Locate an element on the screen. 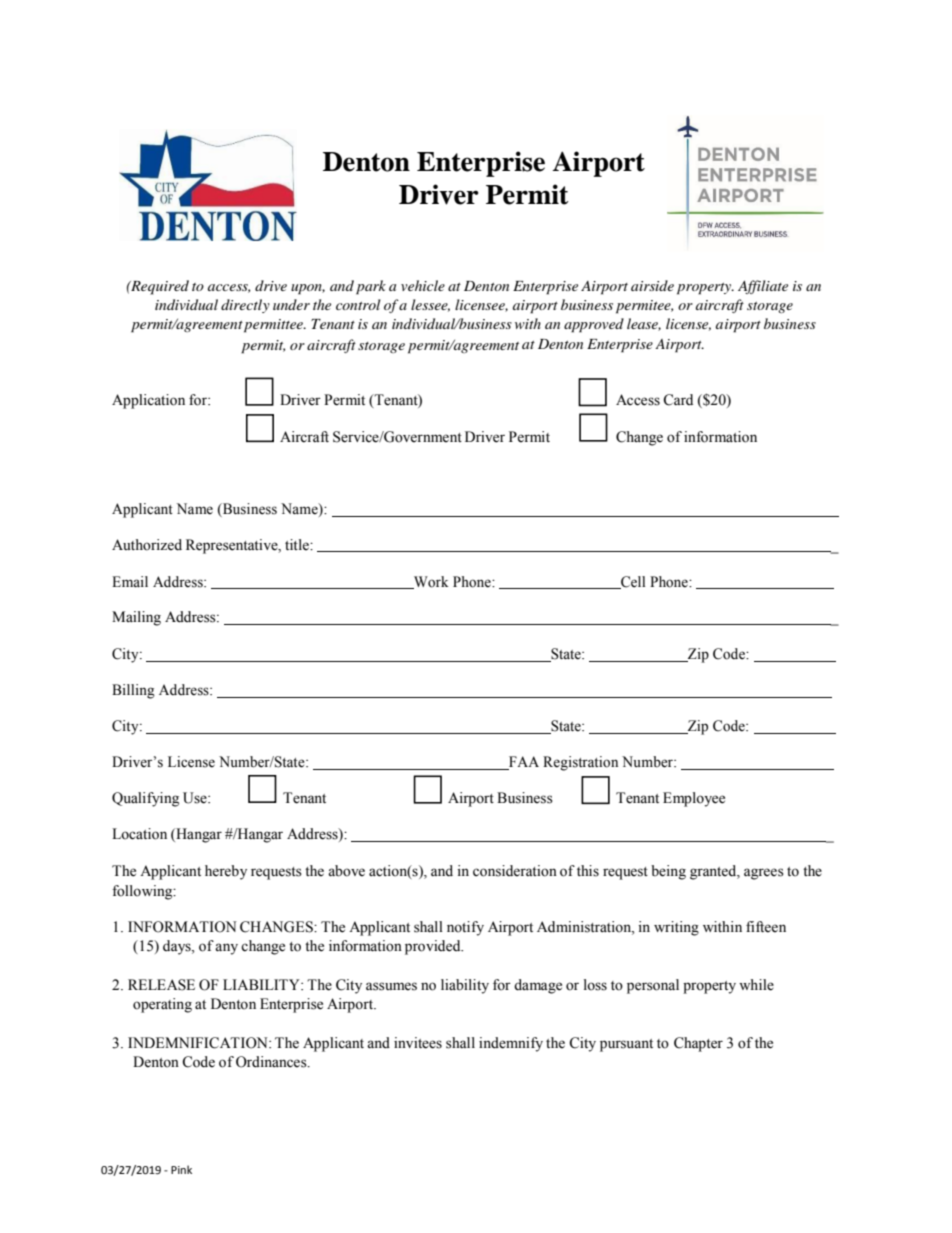 The width and height of the screenshot is (952, 1233). Billing is located at coordinates (133, 691).
